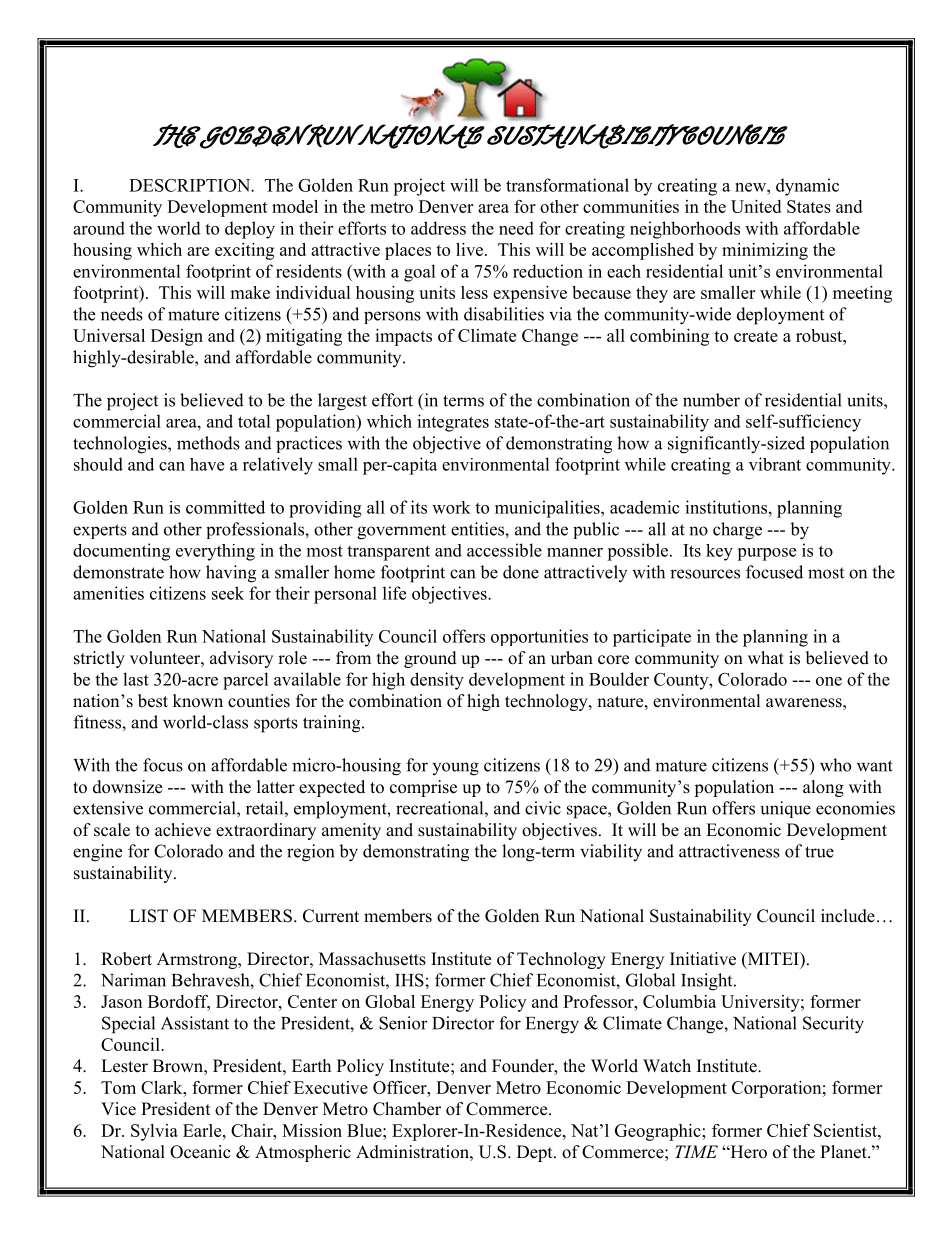 This screenshot has height=1233, width=952. Describe the element at coordinates (807, 187) in the screenshot. I see `dynamic` at that location.
